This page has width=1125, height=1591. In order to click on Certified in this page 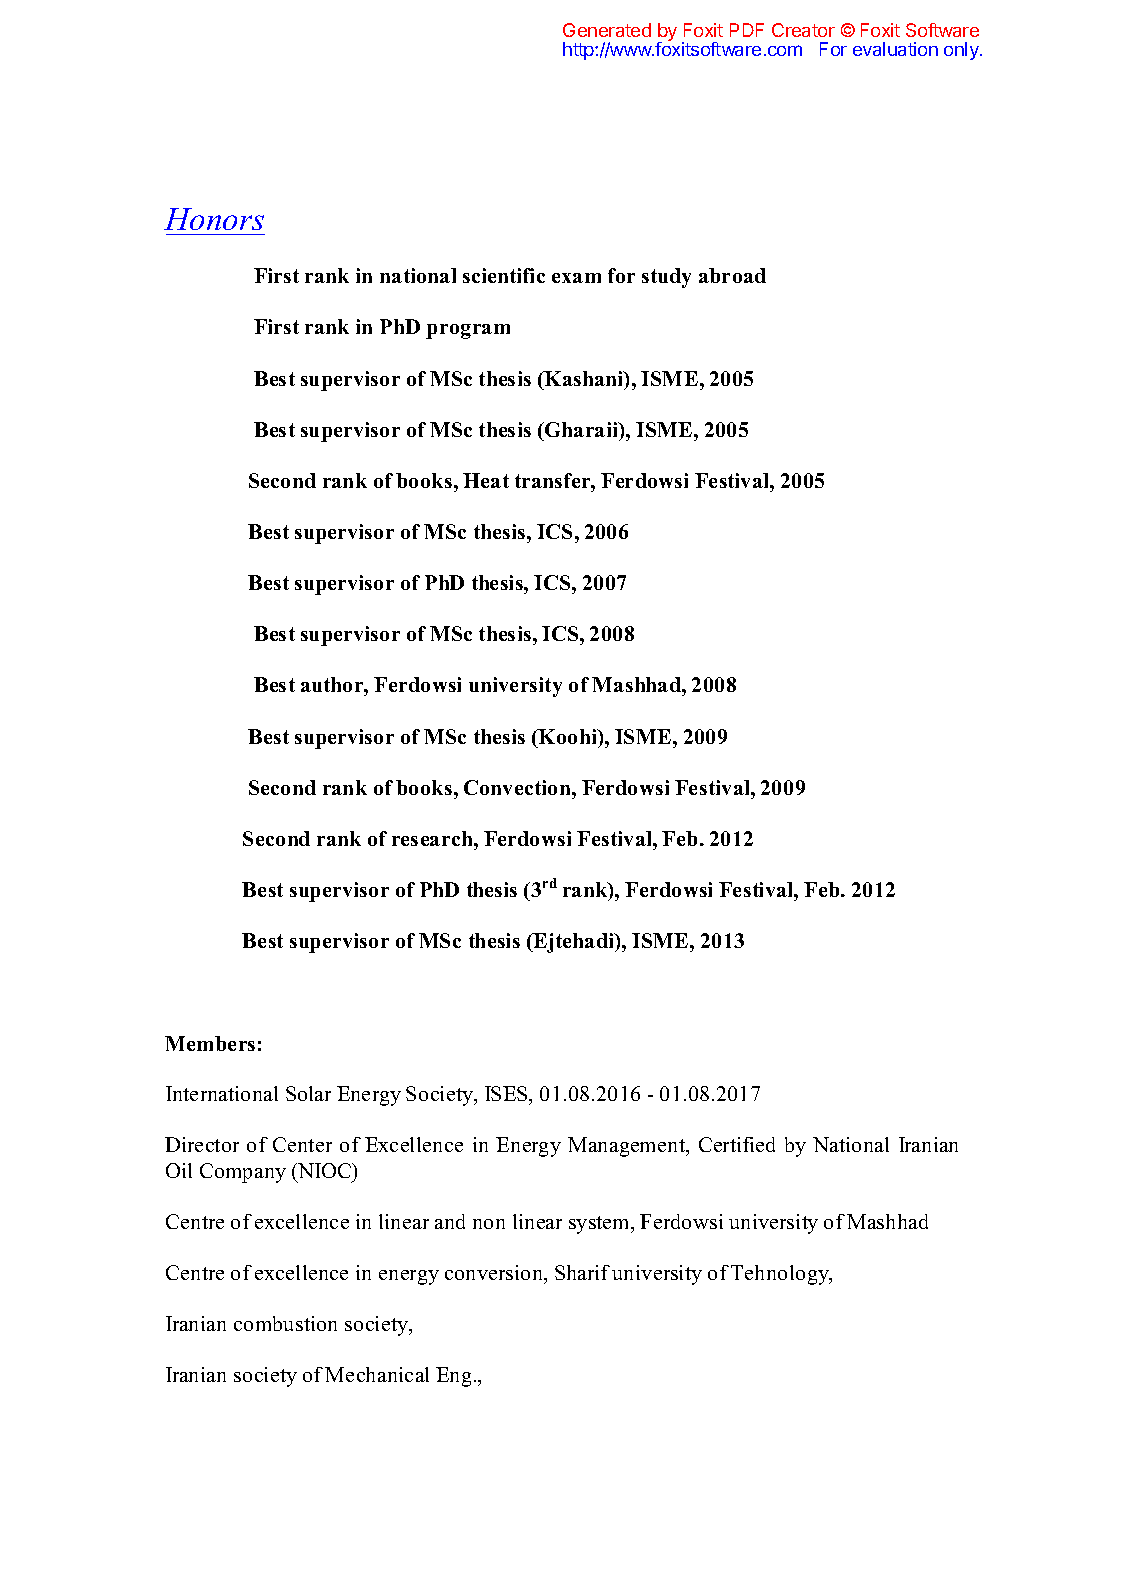, I will do `click(737, 1144)`.
